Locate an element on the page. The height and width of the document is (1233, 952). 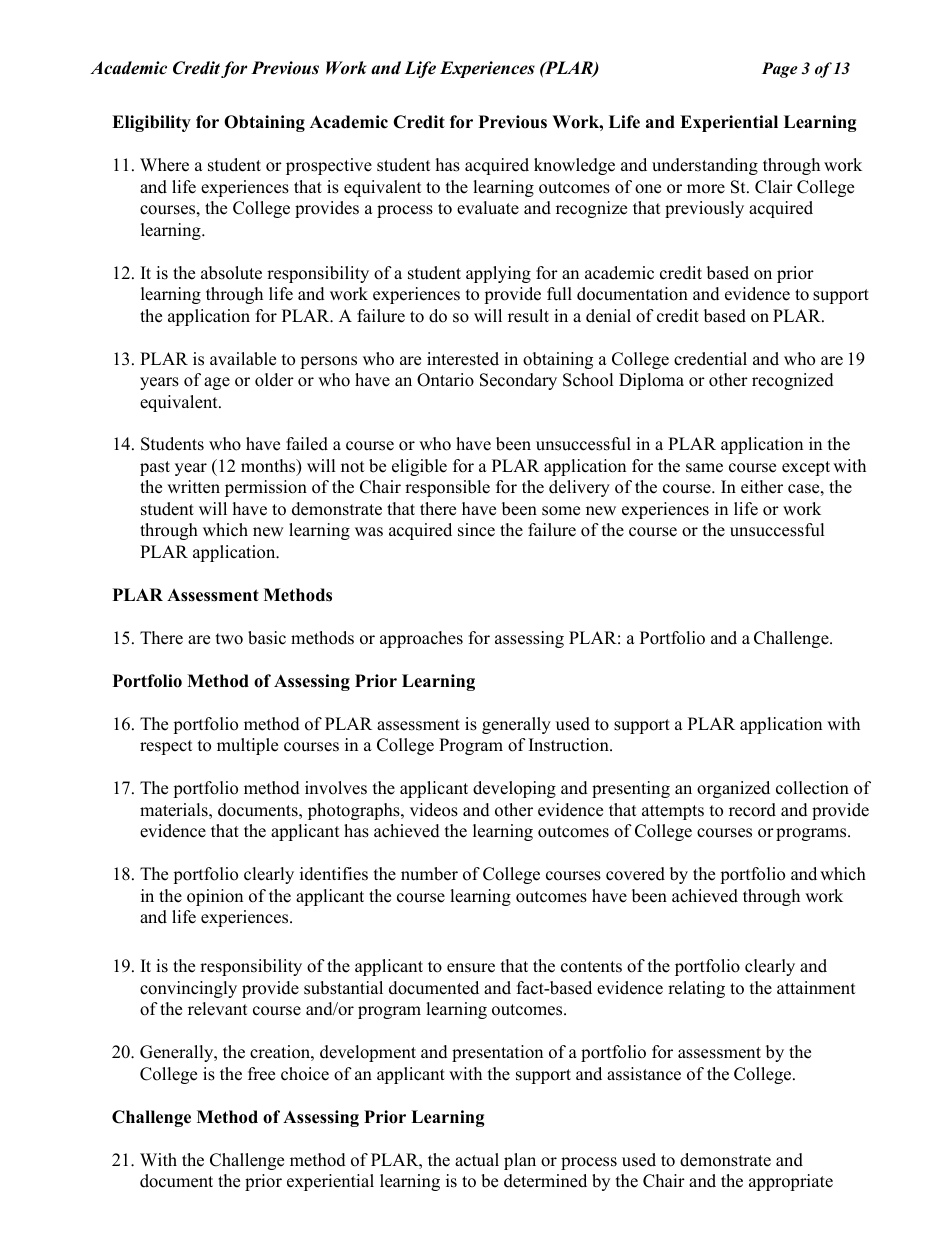
responsible is located at coordinates (447, 488).
